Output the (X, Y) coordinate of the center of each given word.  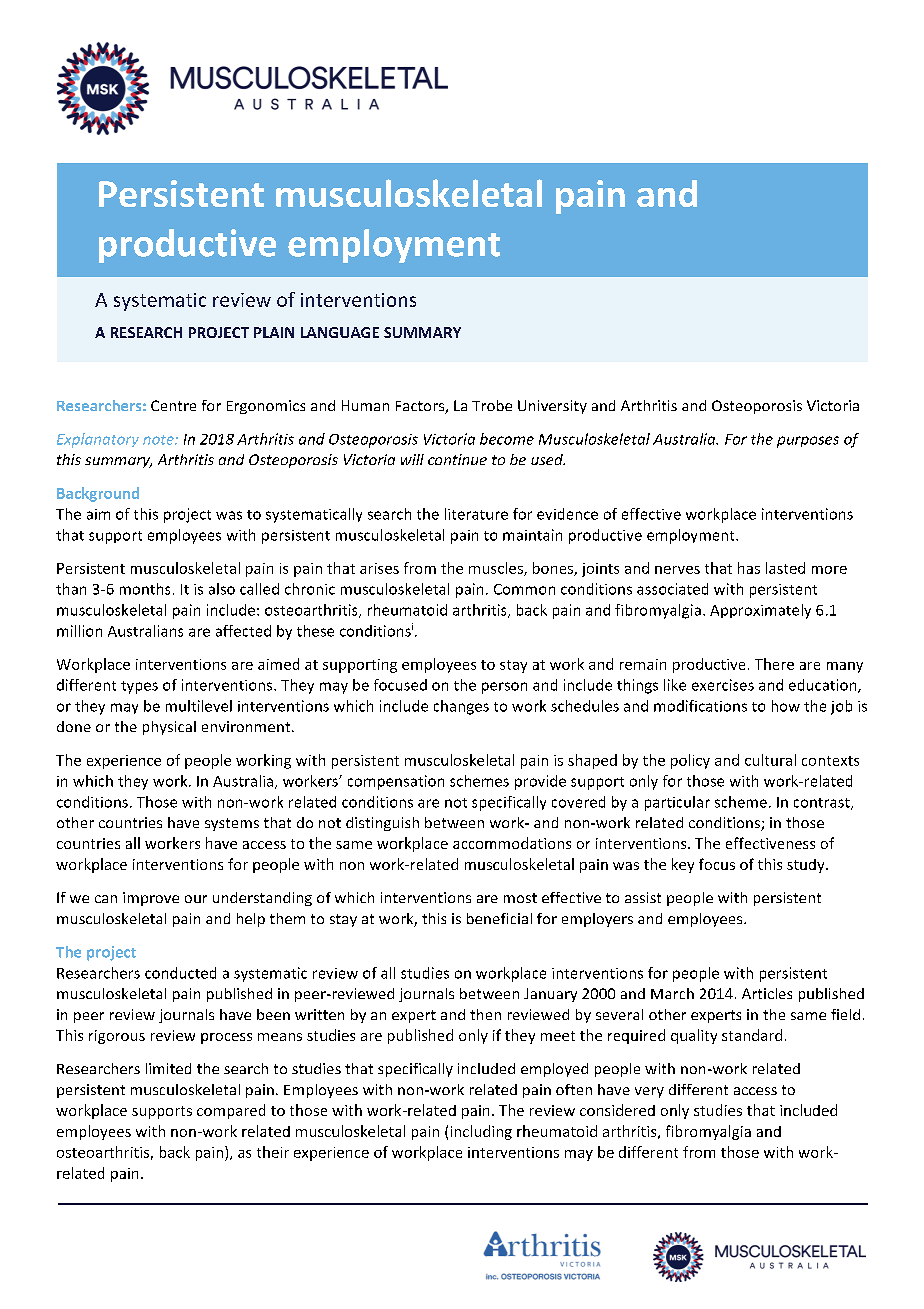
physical (169, 728)
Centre (173, 405)
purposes (808, 442)
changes (461, 707)
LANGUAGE (340, 332)
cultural (770, 760)
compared (231, 1111)
